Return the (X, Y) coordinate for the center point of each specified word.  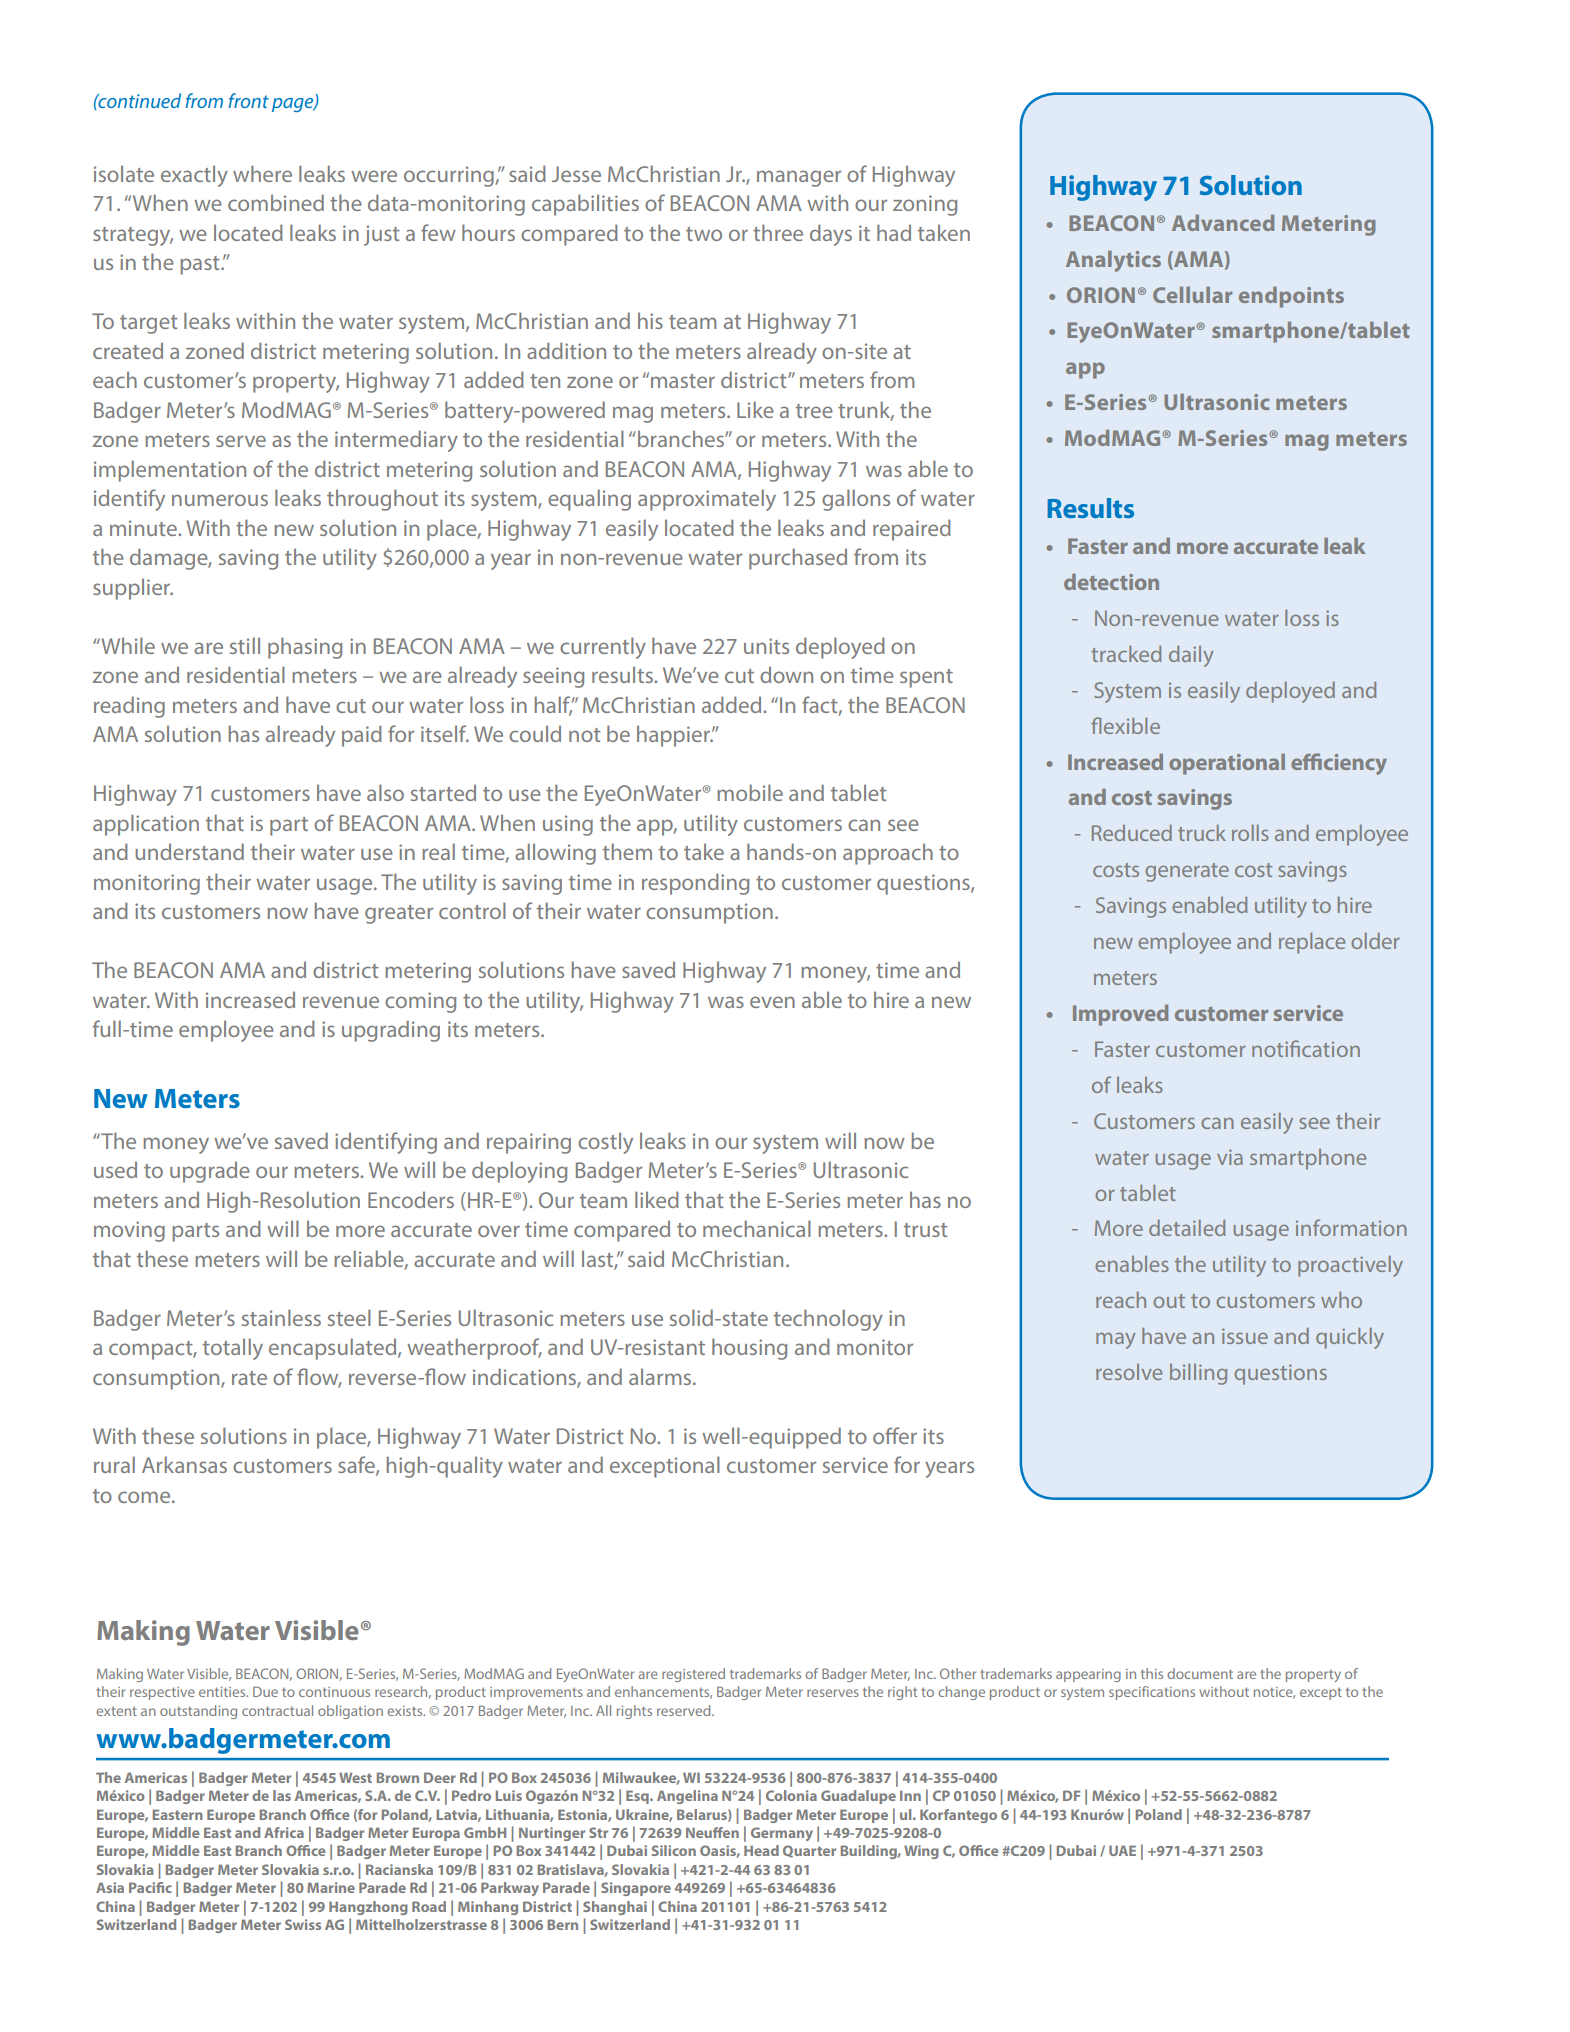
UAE (1122, 1850)
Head (761, 1850)
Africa (284, 1832)
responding (695, 884)
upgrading (391, 1031)
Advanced (1223, 223)
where (262, 173)
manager (799, 178)
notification (1306, 1048)
